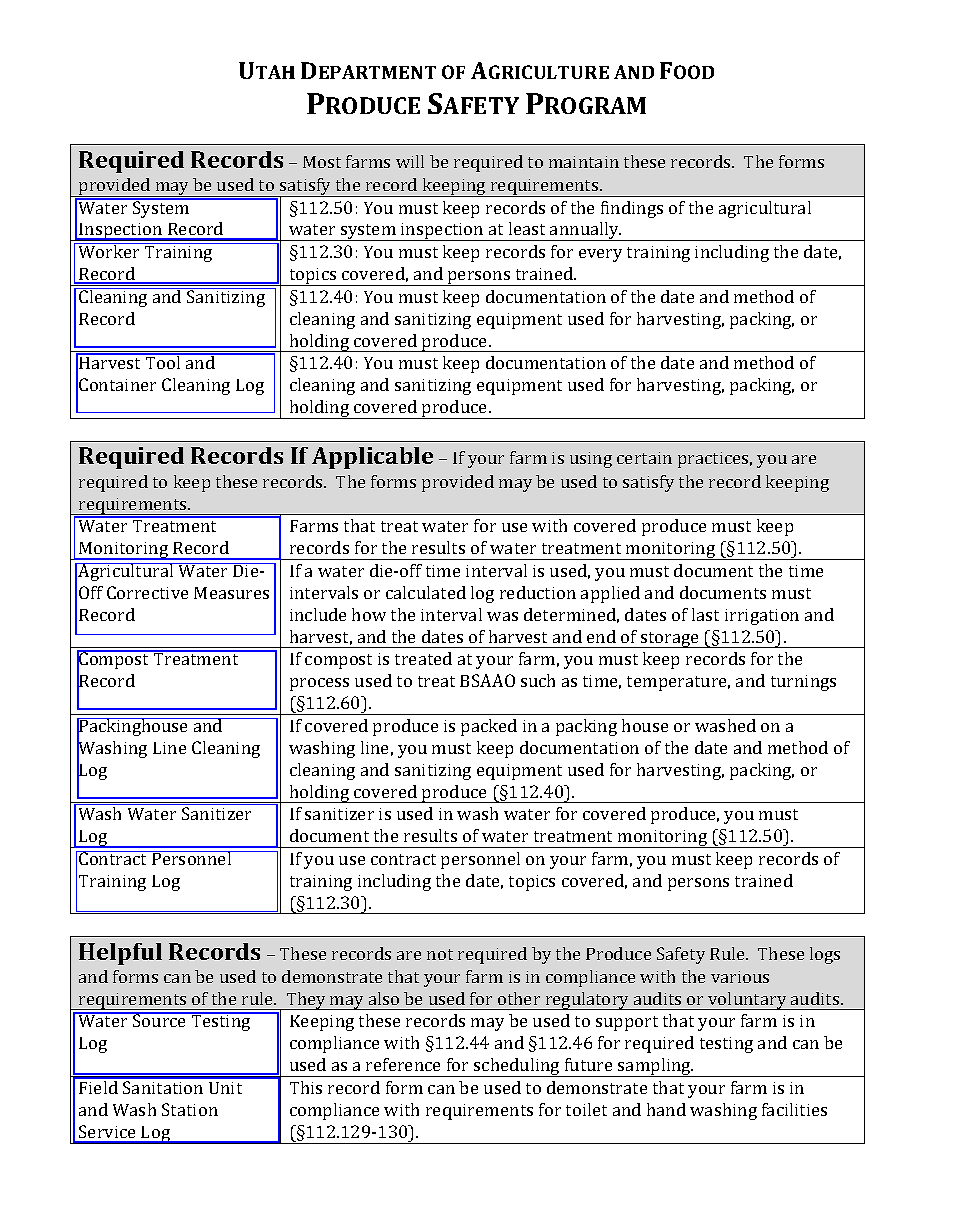  I want to click on Helpful, so click(120, 954).
